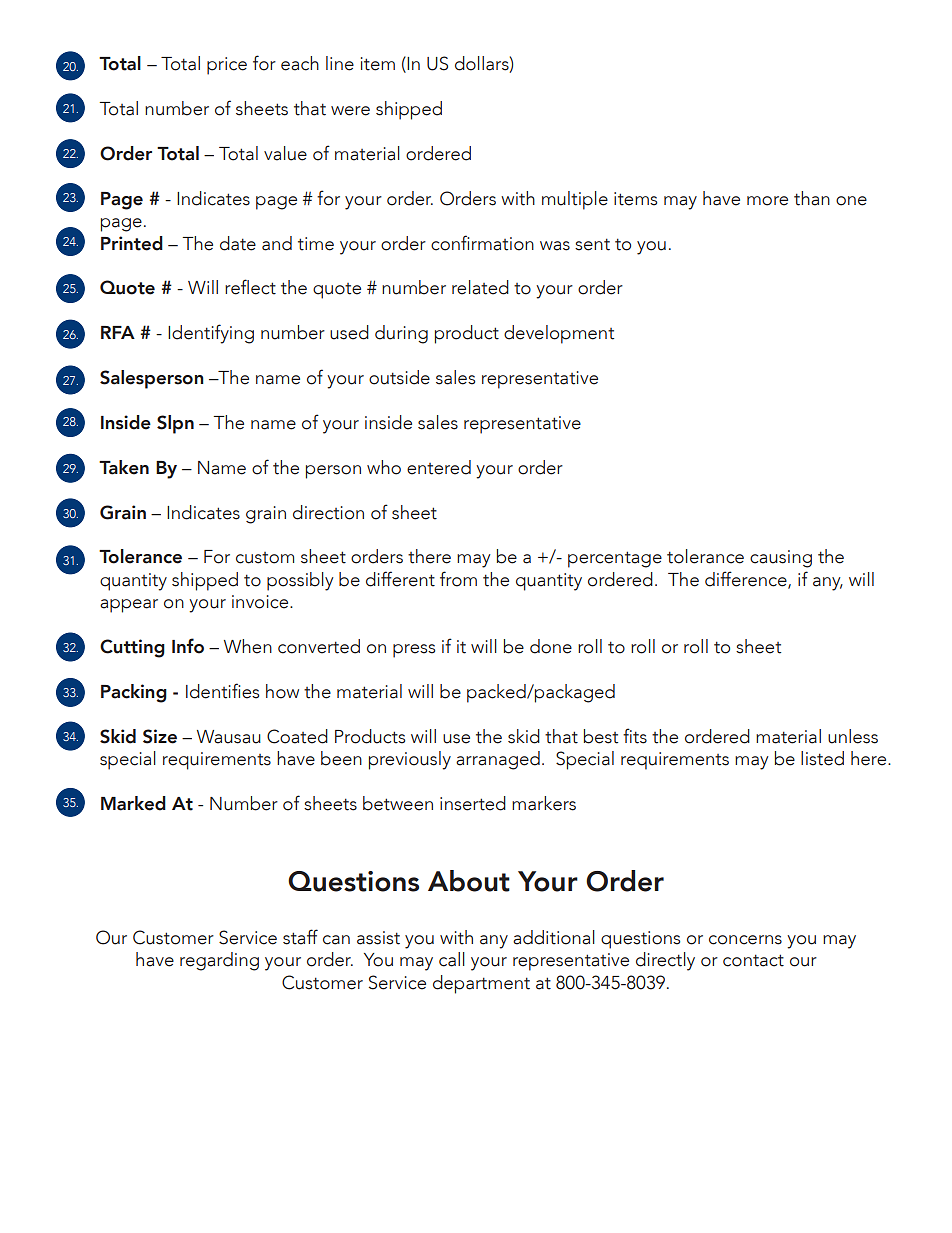  I want to click on unless, so click(853, 736).
